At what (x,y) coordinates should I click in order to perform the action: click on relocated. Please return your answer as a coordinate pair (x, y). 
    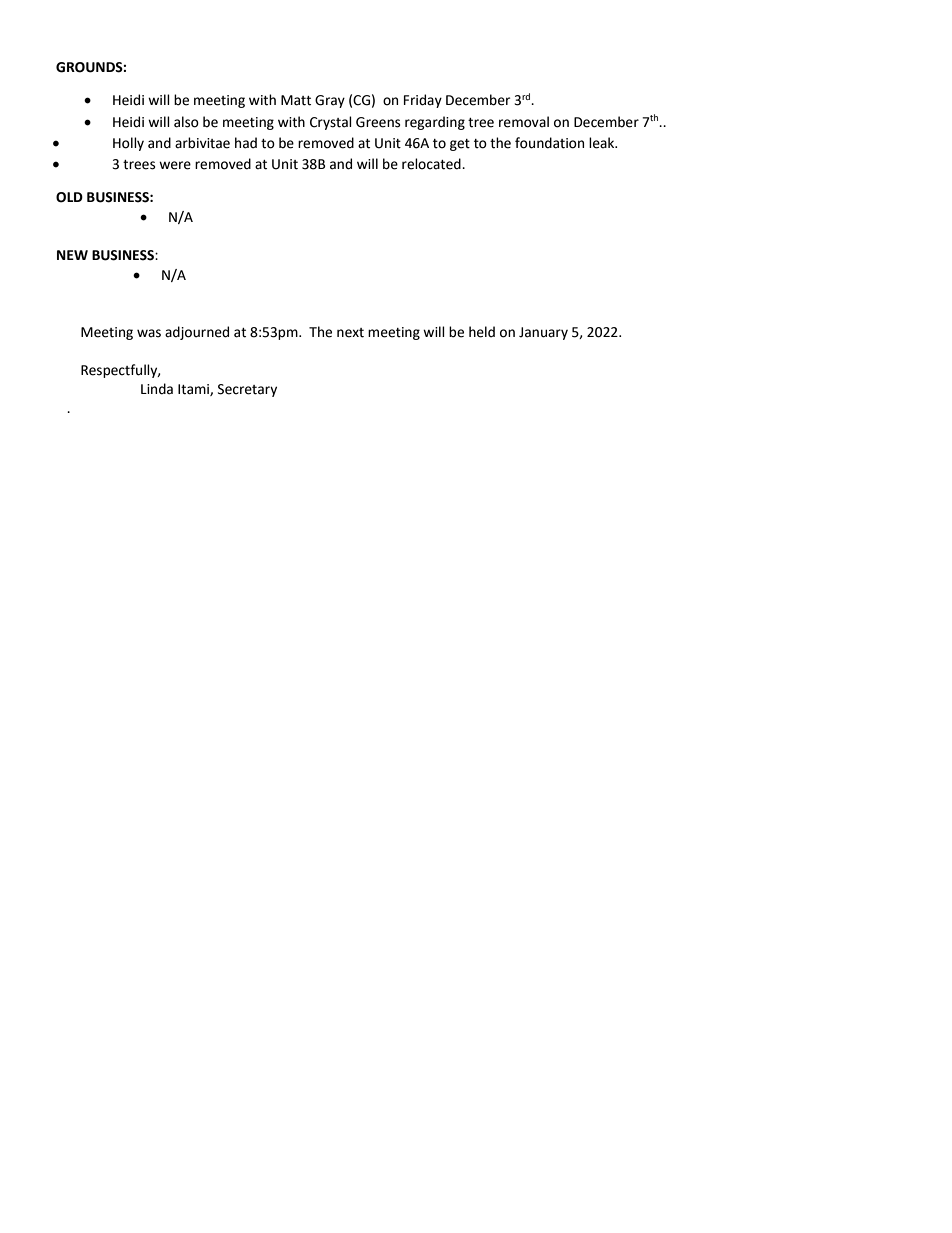
    Looking at the image, I should click on (432, 164).
